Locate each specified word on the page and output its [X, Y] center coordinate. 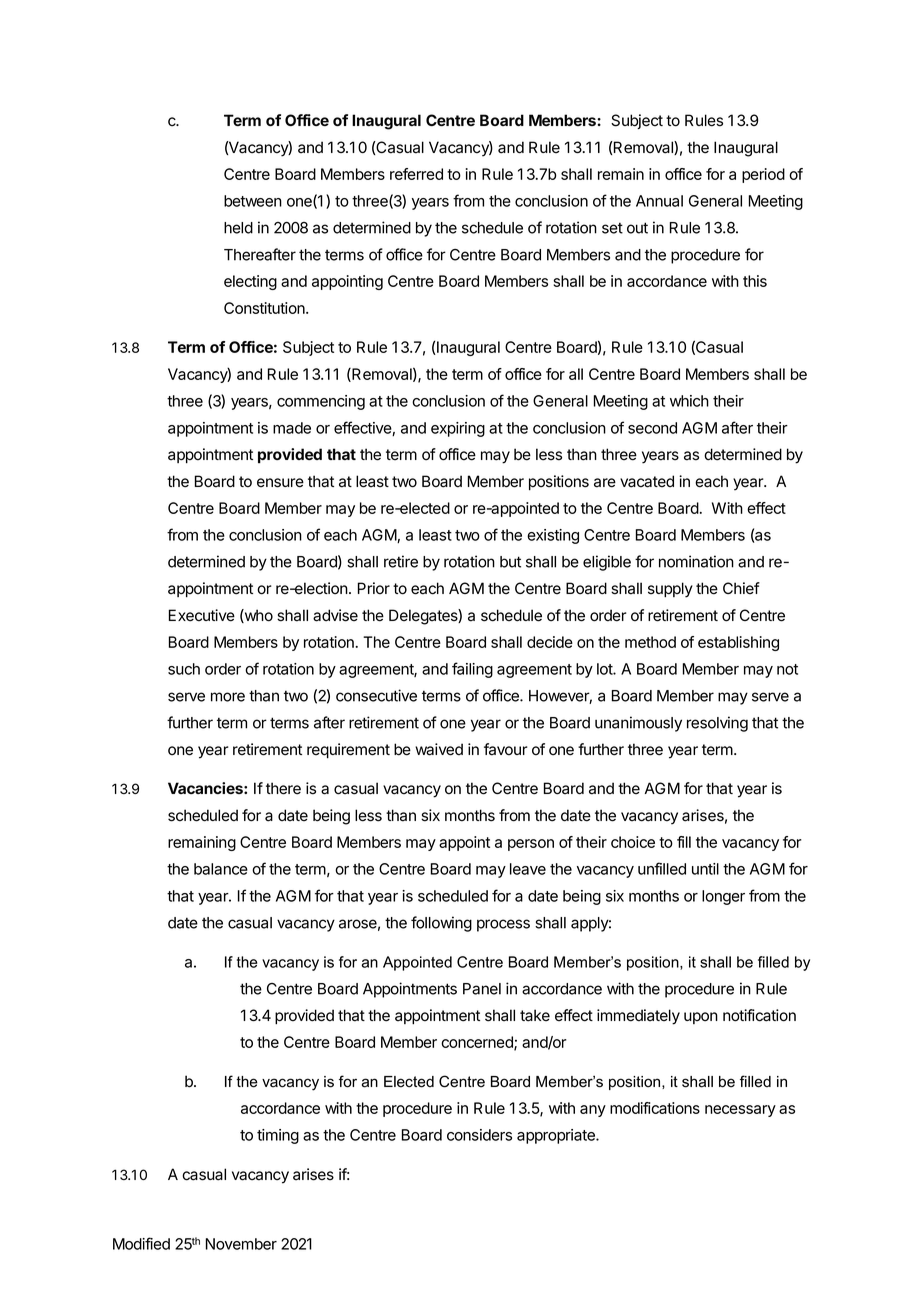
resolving [717, 724]
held [238, 228]
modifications [655, 1108]
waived [439, 749]
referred [416, 174]
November [241, 1244]
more [228, 697]
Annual [659, 201]
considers [479, 1135]
